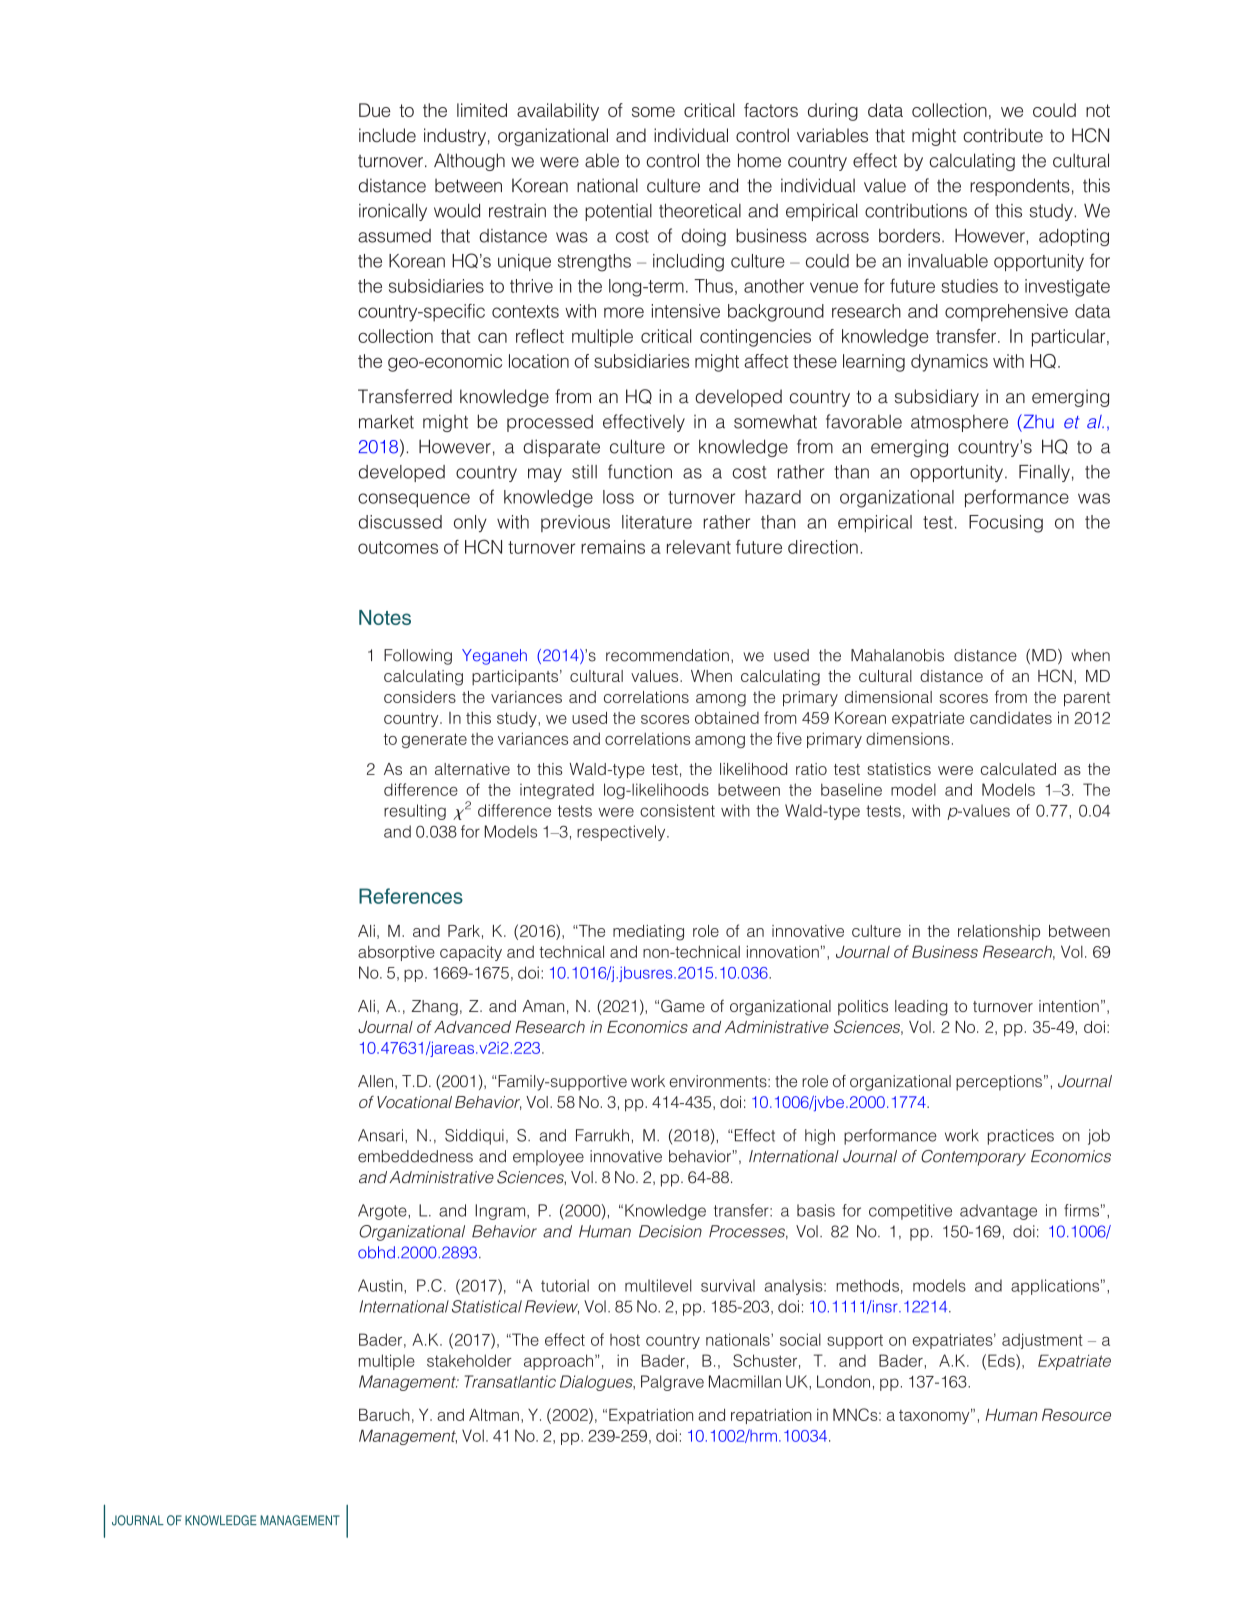  What do you see at coordinates (469, 162) in the screenshot?
I see `Although` at bounding box center [469, 162].
